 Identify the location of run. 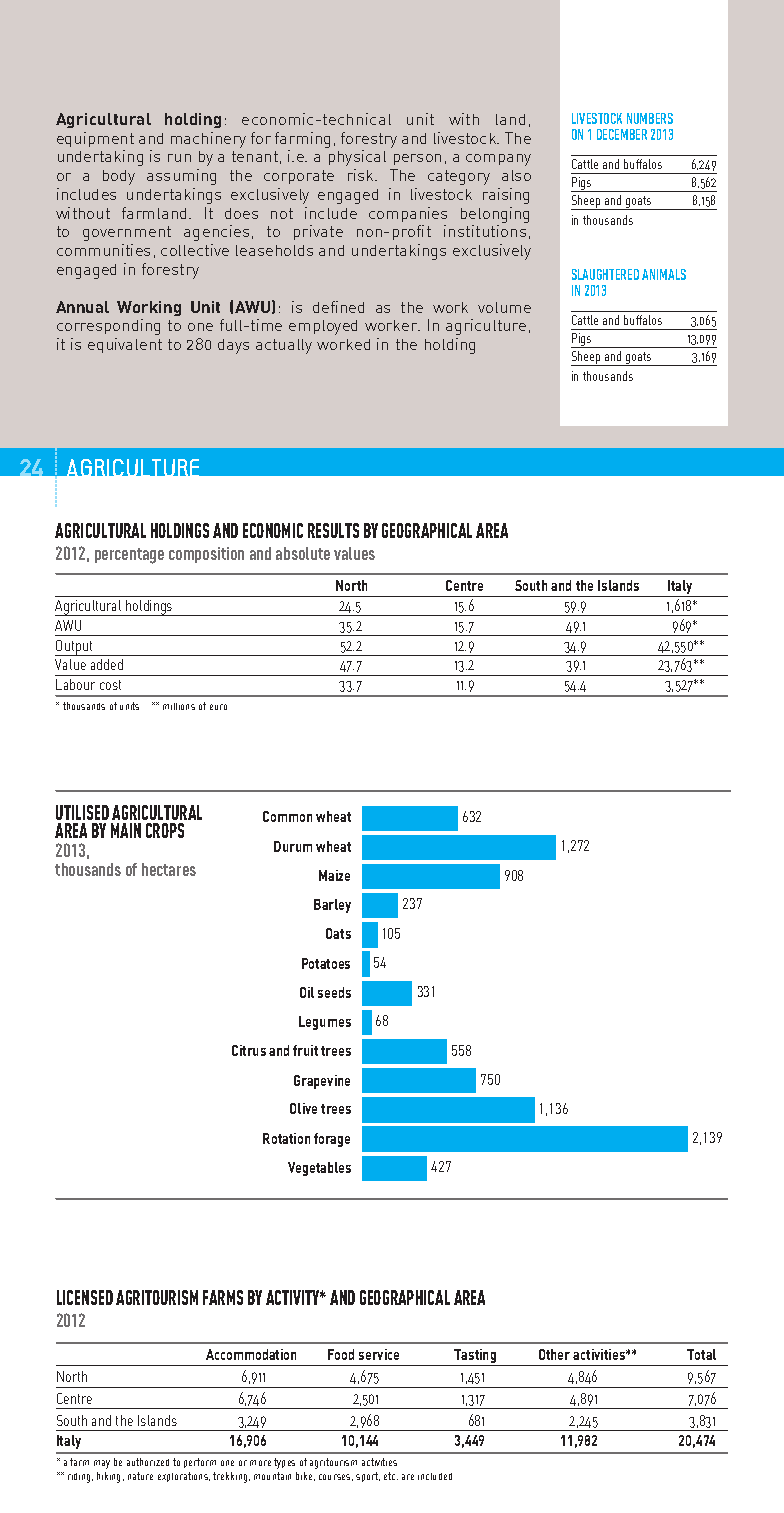
(179, 158).
